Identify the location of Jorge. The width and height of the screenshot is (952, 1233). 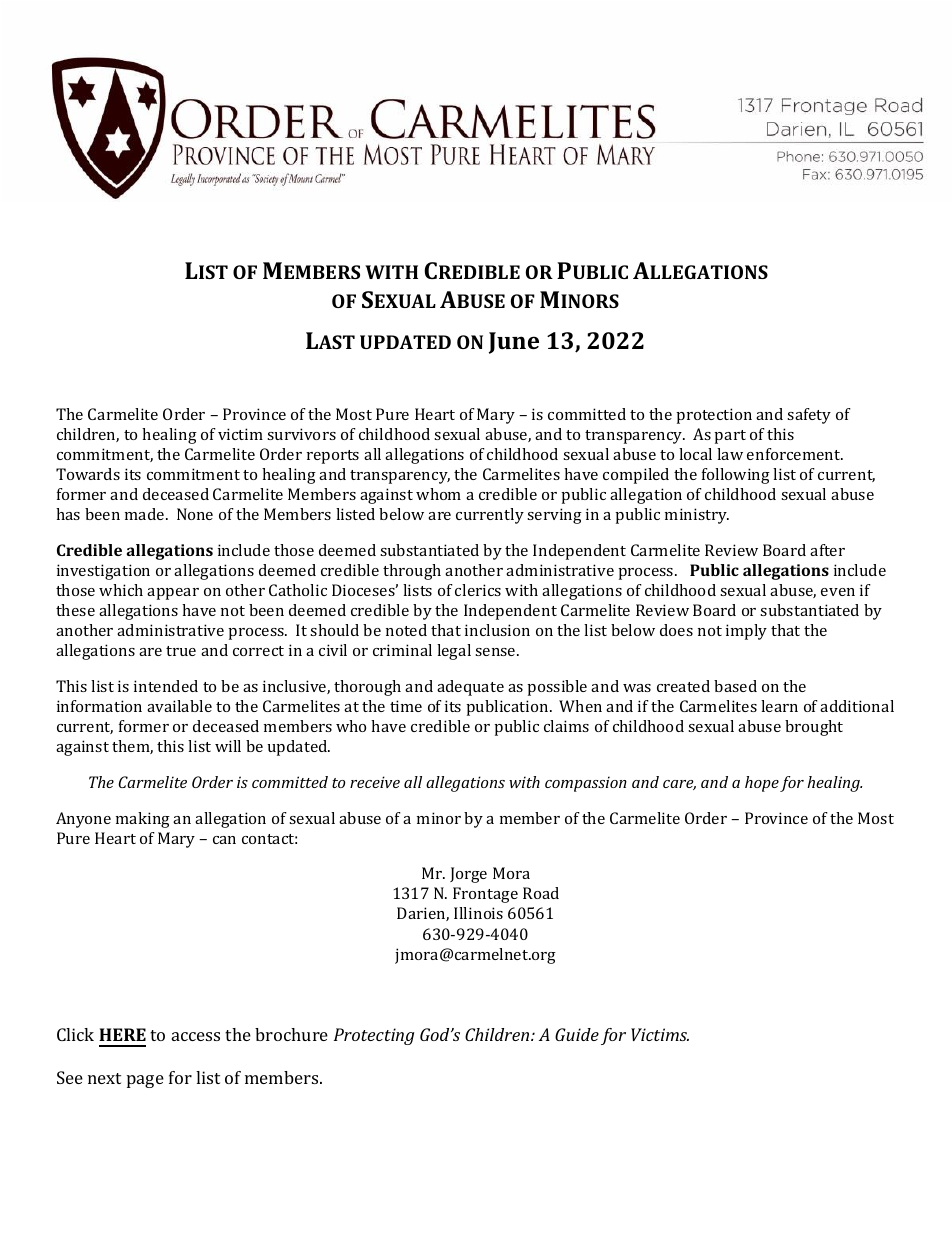
(468, 875).
